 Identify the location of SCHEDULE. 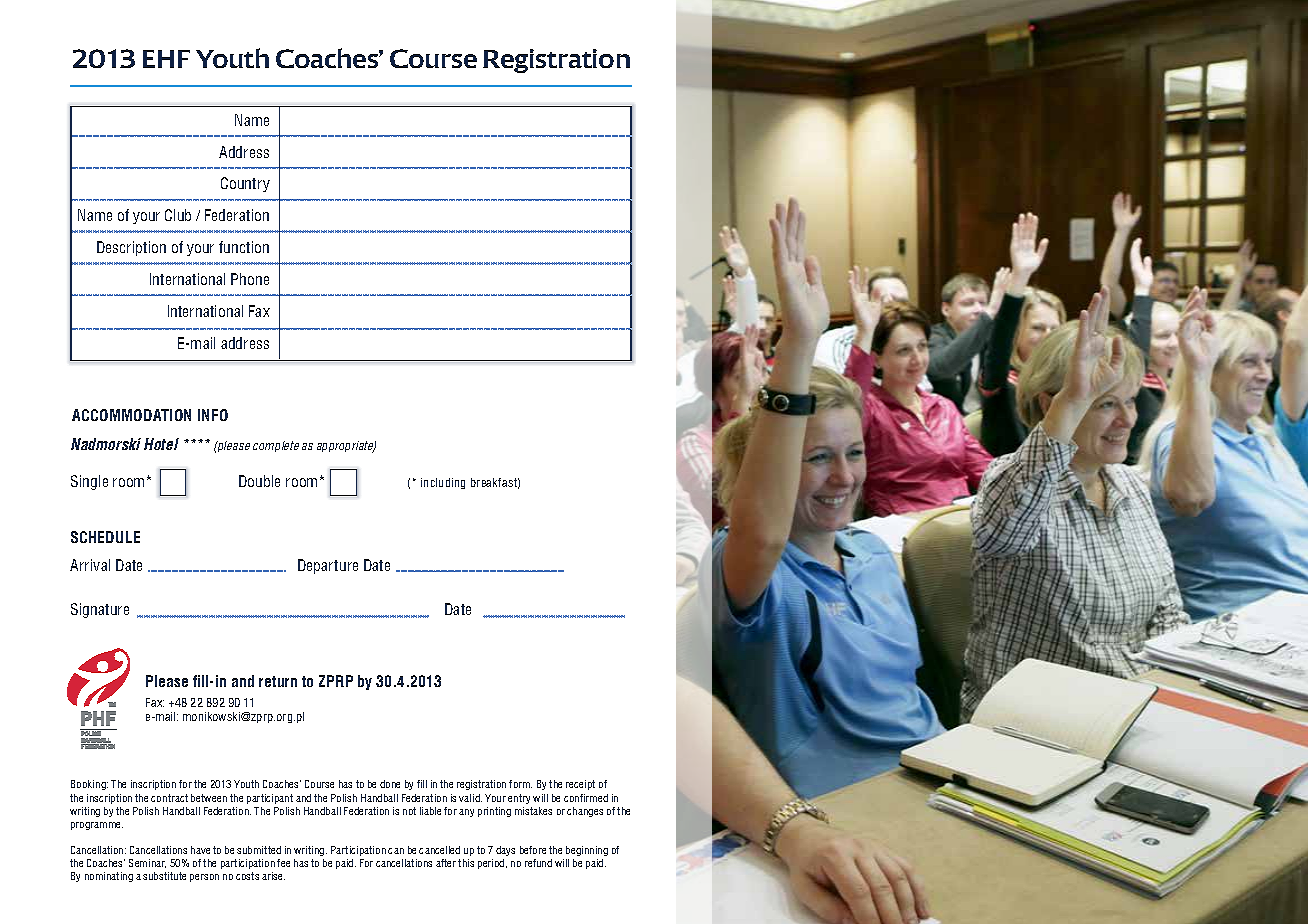
(105, 537).
